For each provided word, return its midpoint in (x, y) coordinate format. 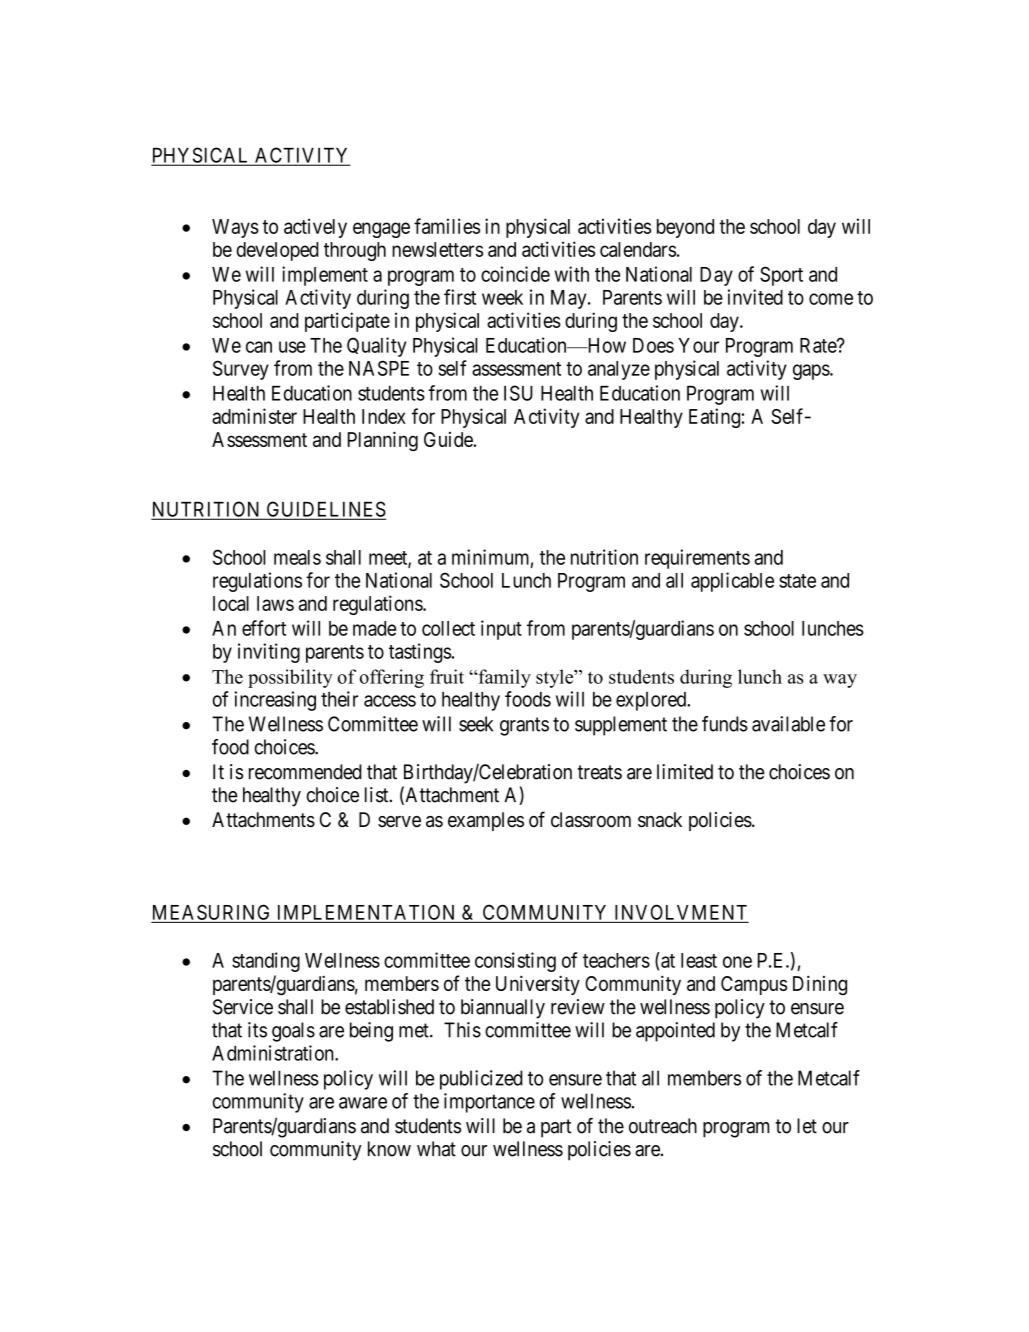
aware (363, 1103)
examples (486, 821)
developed (277, 251)
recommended (305, 772)
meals (297, 557)
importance (489, 1103)
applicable (732, 582)
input (501, 630)
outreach (663, 1126)
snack (660, 820)
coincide (515, 274)
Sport (781, 276)
